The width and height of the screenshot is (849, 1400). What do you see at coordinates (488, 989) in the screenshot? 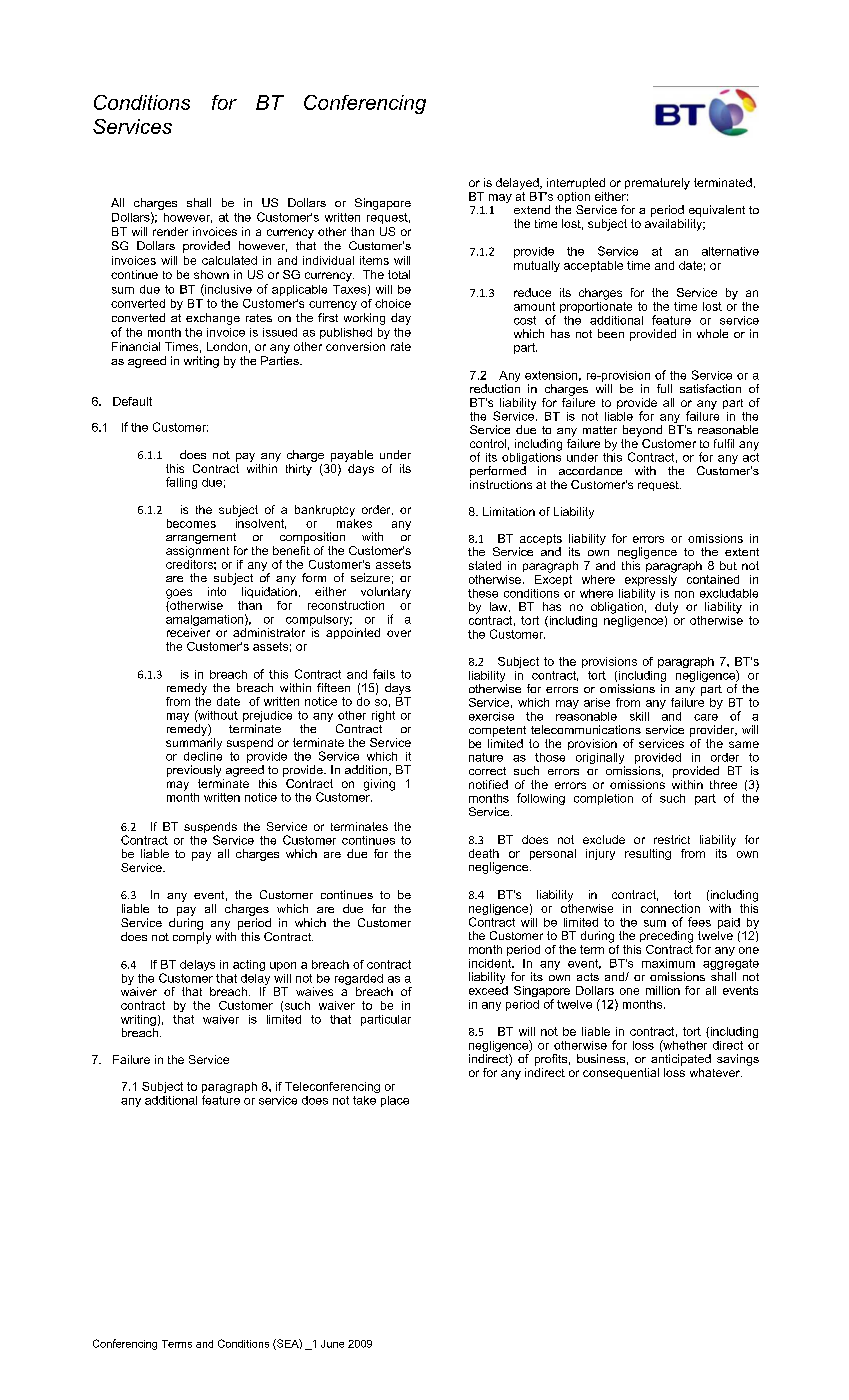
I see `exceed` at bounding box center [488, 989].
